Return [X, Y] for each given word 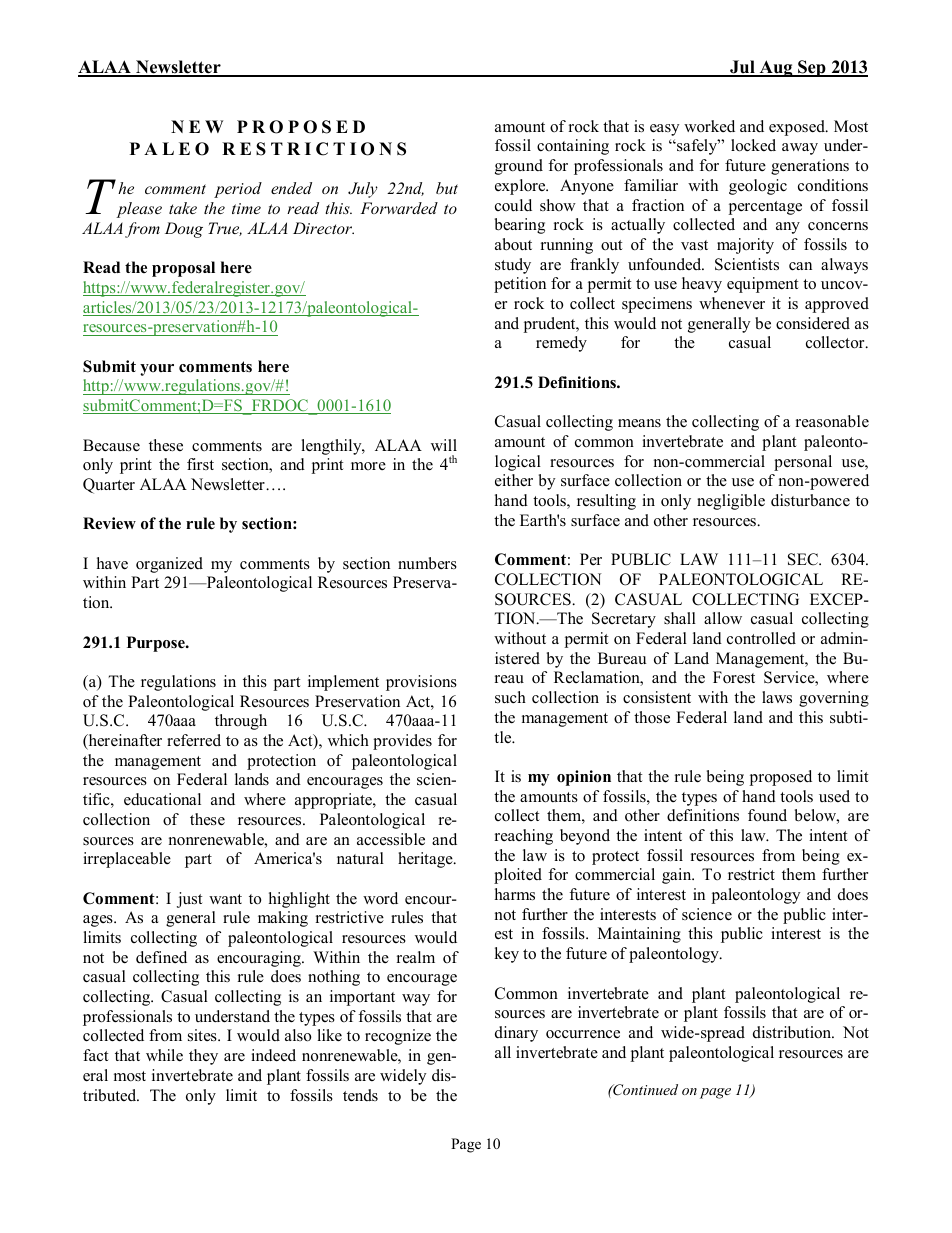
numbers [427, 563]
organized [169, 565]
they [203, 1057]
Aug [776, 68]
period [238, 190]
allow [723, 618]
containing [573, 147]
